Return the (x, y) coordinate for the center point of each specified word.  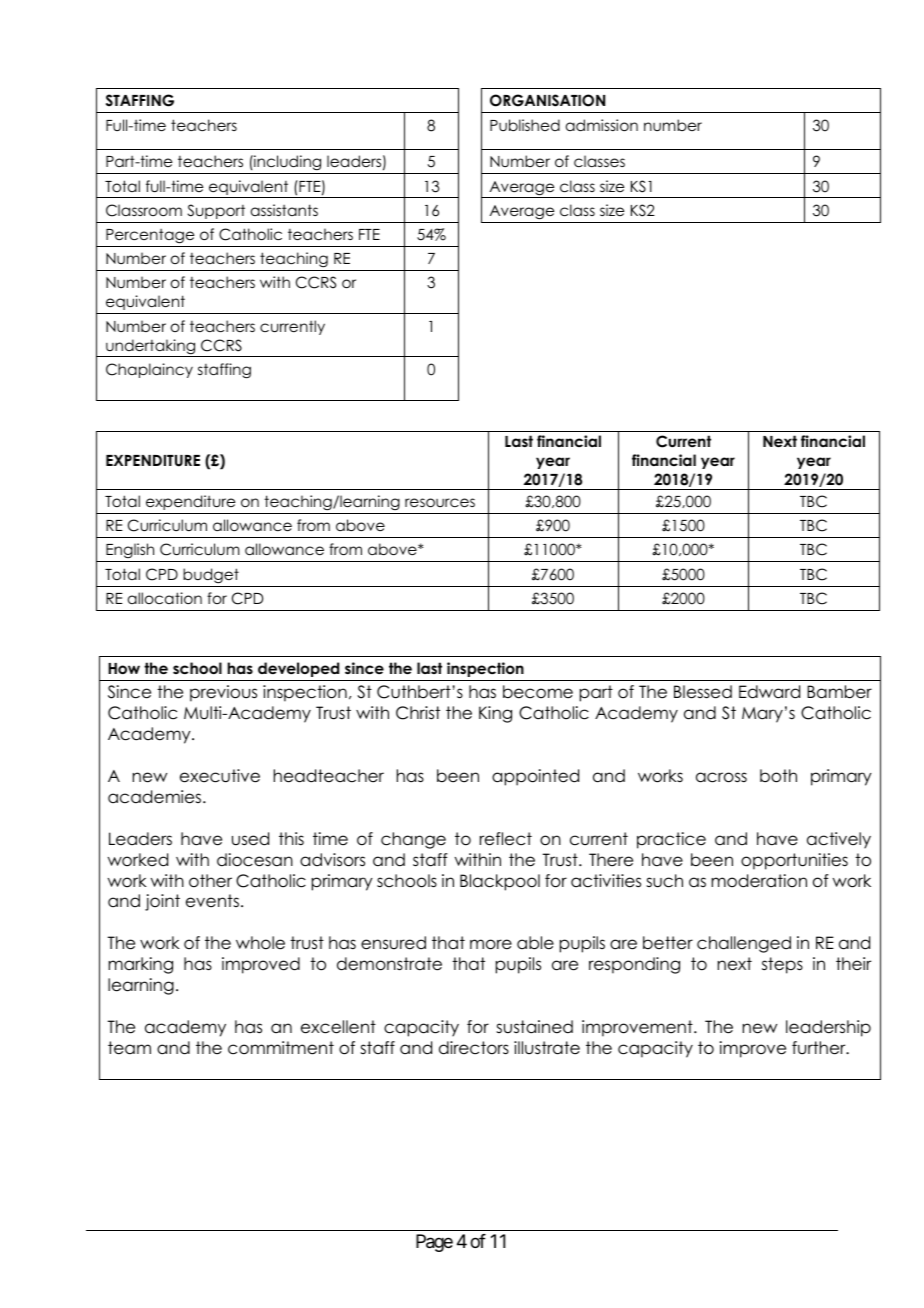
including (288, 164)
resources (440, 502)
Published (525, 125)
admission (602, 125)
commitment (281, 1048)
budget (211, 576)
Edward (769, 692)
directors (474, 1048)
